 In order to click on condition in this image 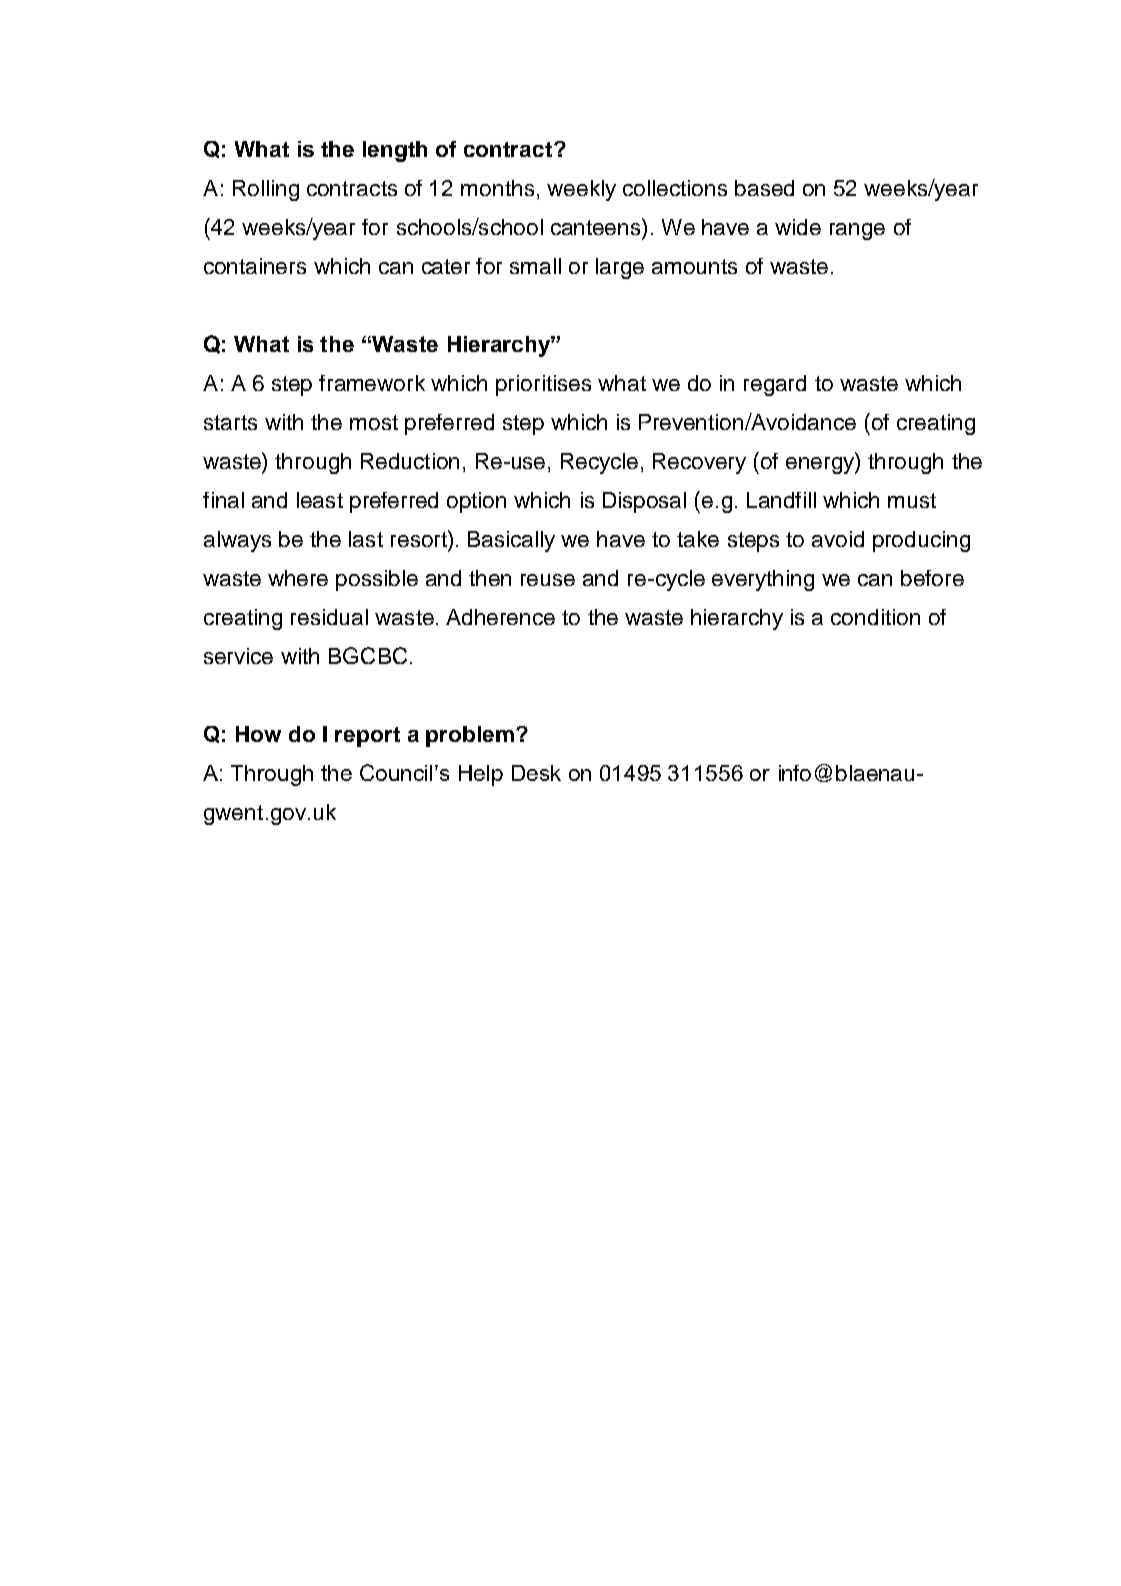, I will do `click(875, 617)`.
